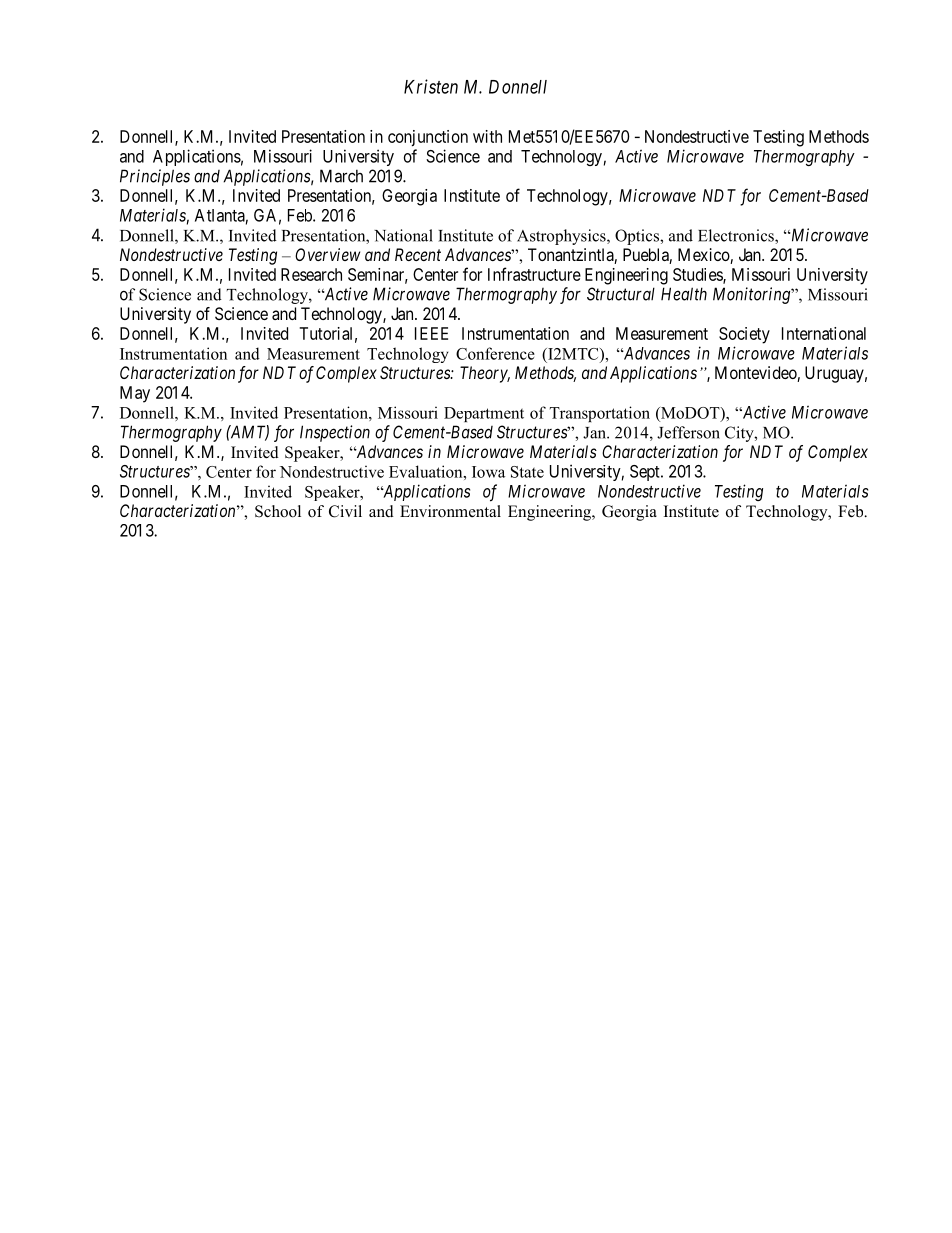 The width and height of the image is (952, 1233). Describe the element at coordinates (485, 374) in the image. I see `Theory` at that location.
